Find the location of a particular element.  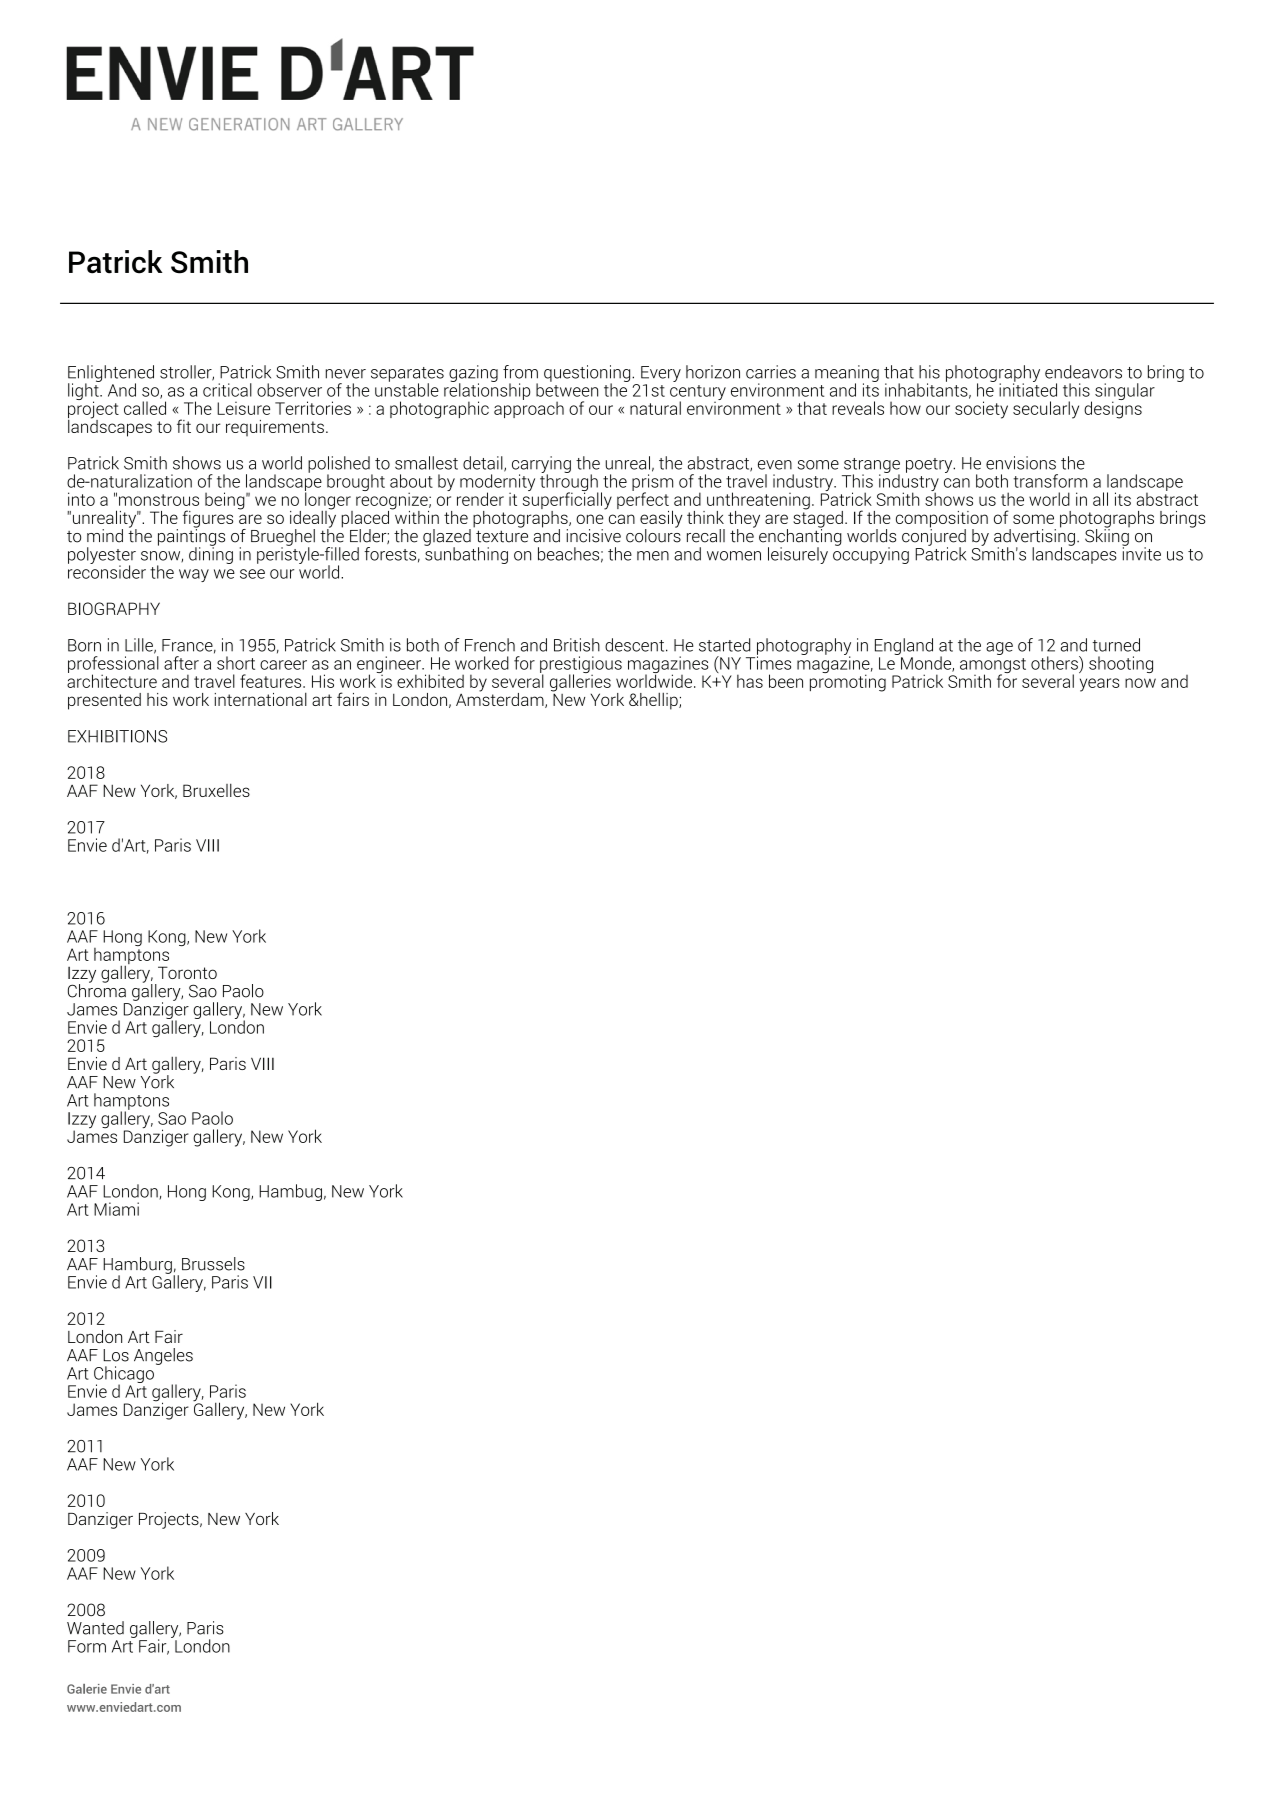

between is located at coordinates (567, 389).
